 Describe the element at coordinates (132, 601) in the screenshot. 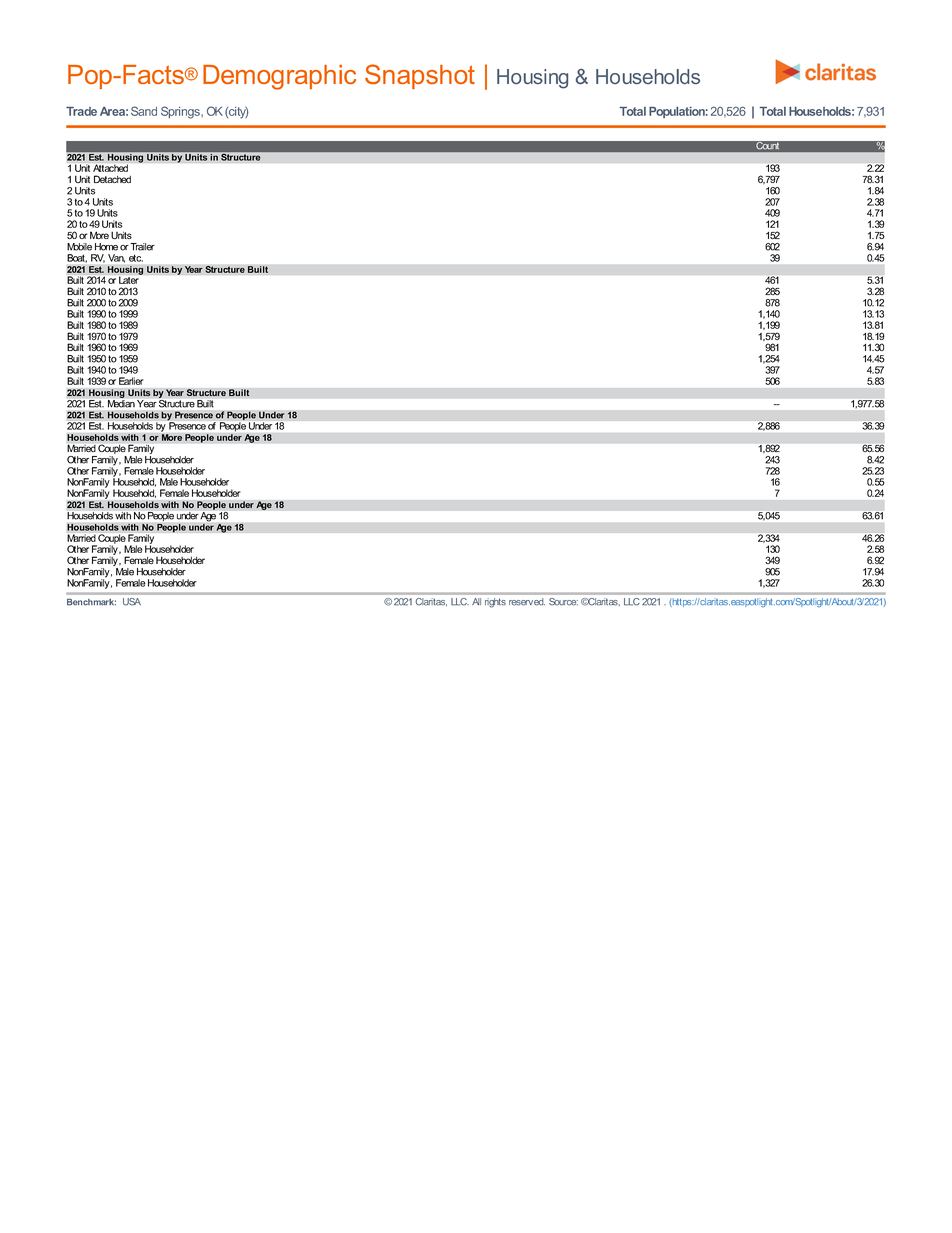

I see `USA` at that location.
